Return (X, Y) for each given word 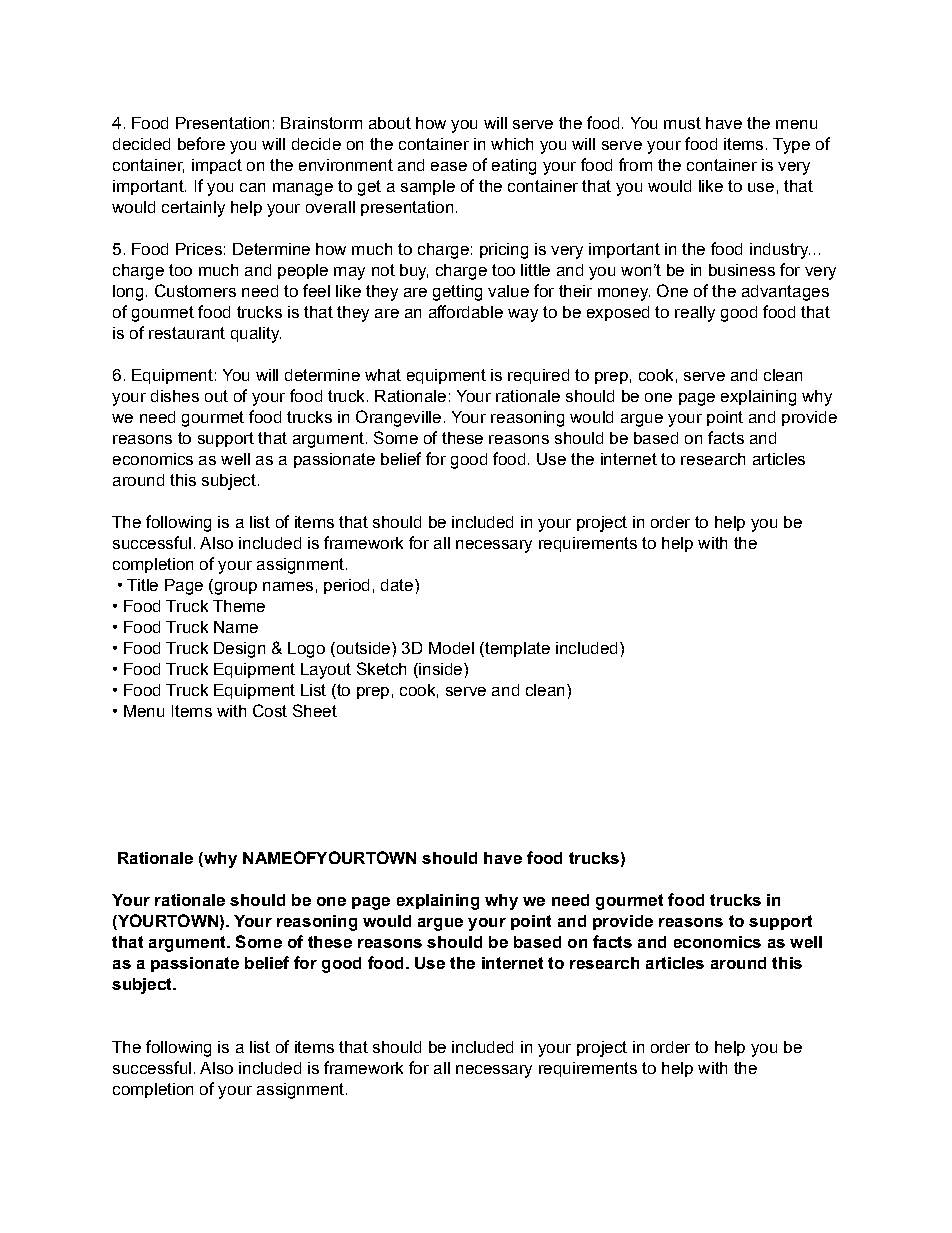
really (695, 314)
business (742, 270)
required (538, 376)
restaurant (187, 333)
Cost (270, 710)
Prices (199, 249)
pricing (504, 251)
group (234, 587)
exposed (618, 313)
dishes (175, 396)
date (397, 585)
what (383, 375)
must (682, 123)
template (516, 649)
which (512, 144)
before (201, 143)
